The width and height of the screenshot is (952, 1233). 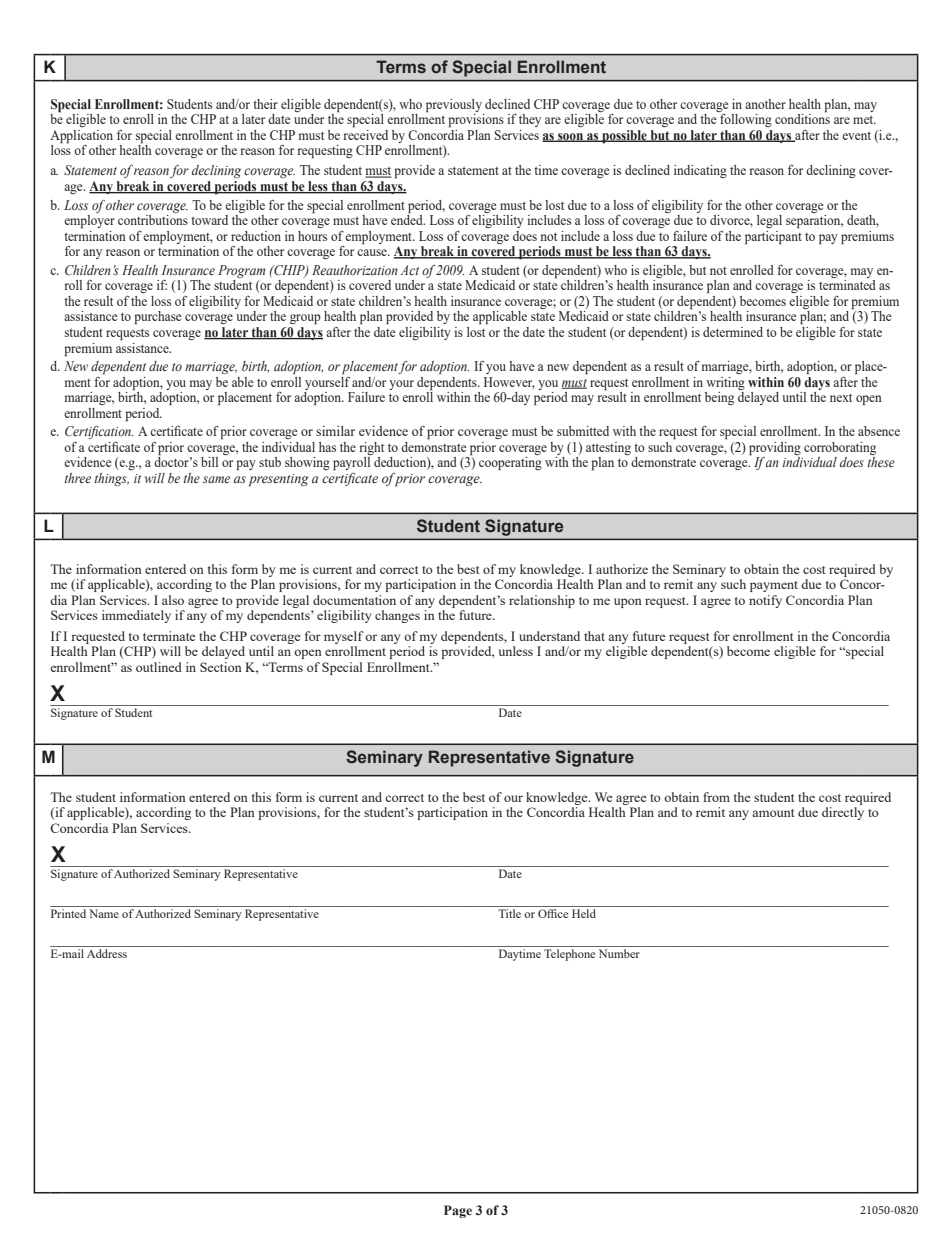 What do you see at coordinates (802, 118) in the screenshot?
I see `conditions` at bounding box center [802, 118].
